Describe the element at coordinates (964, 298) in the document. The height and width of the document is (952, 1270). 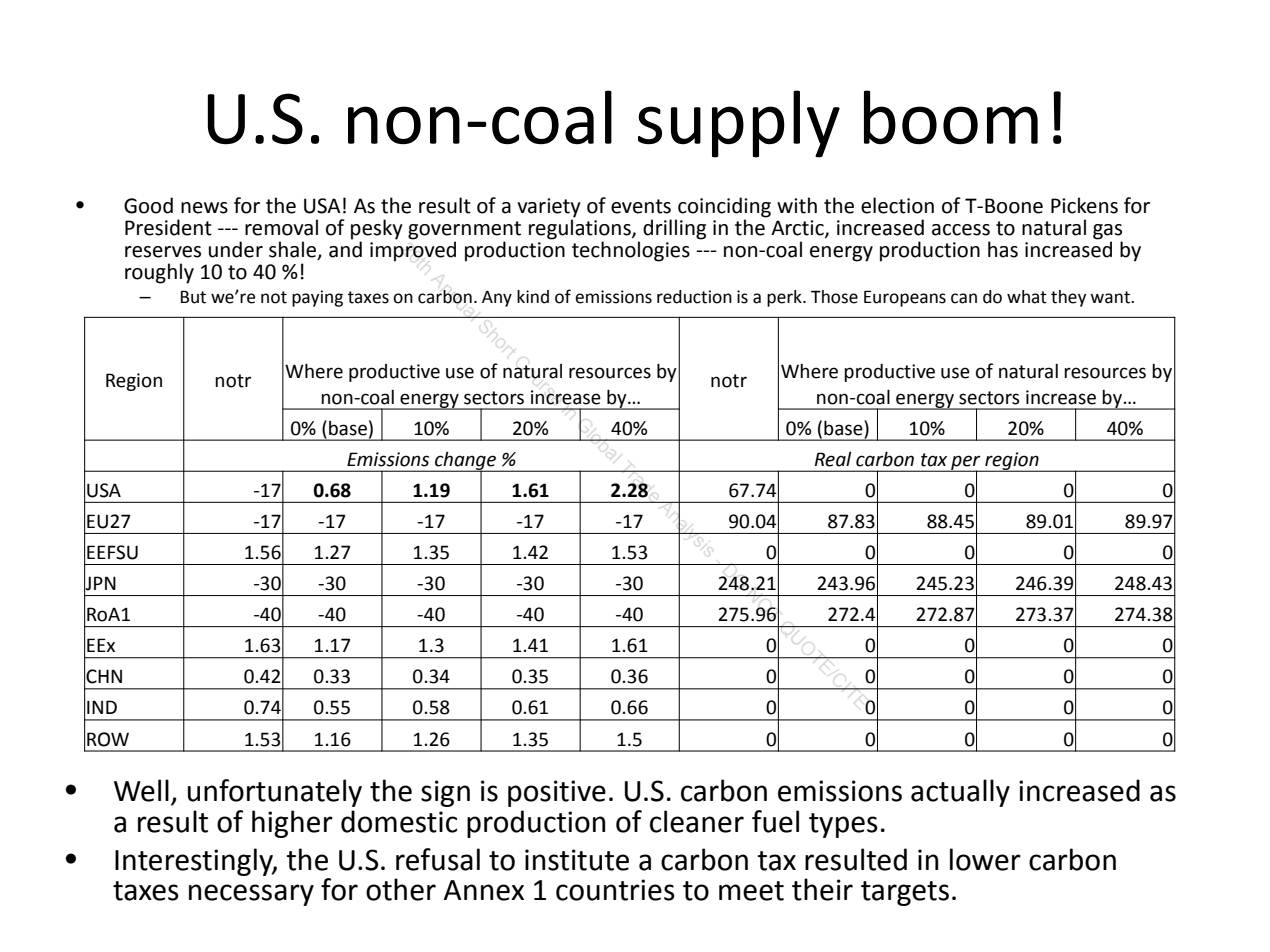
I see `can` at that location.
